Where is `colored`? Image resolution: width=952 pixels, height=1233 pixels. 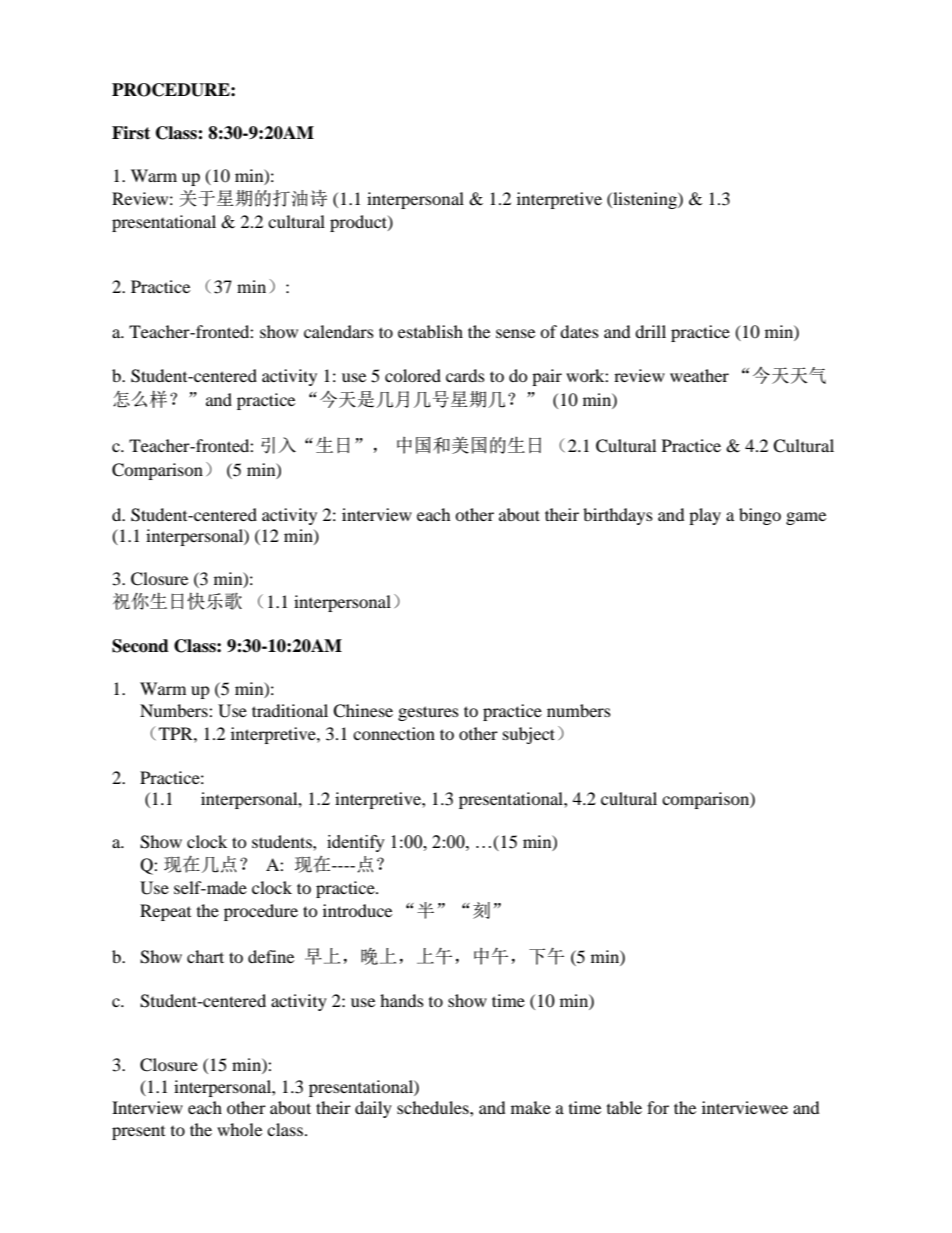
colored is located at coordinates (413, 375).
